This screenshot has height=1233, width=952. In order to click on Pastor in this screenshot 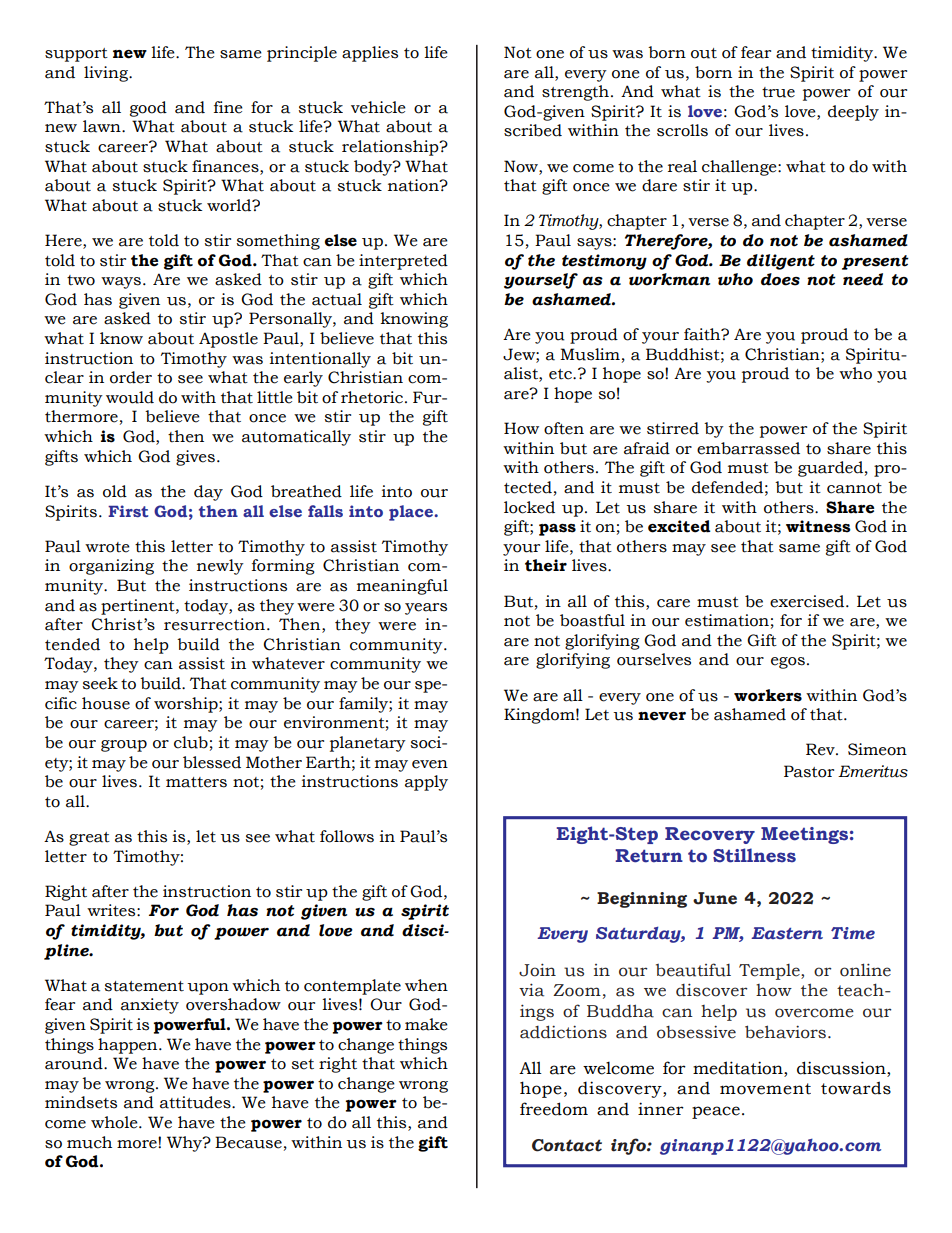, I will do `click(809, 771)`.
